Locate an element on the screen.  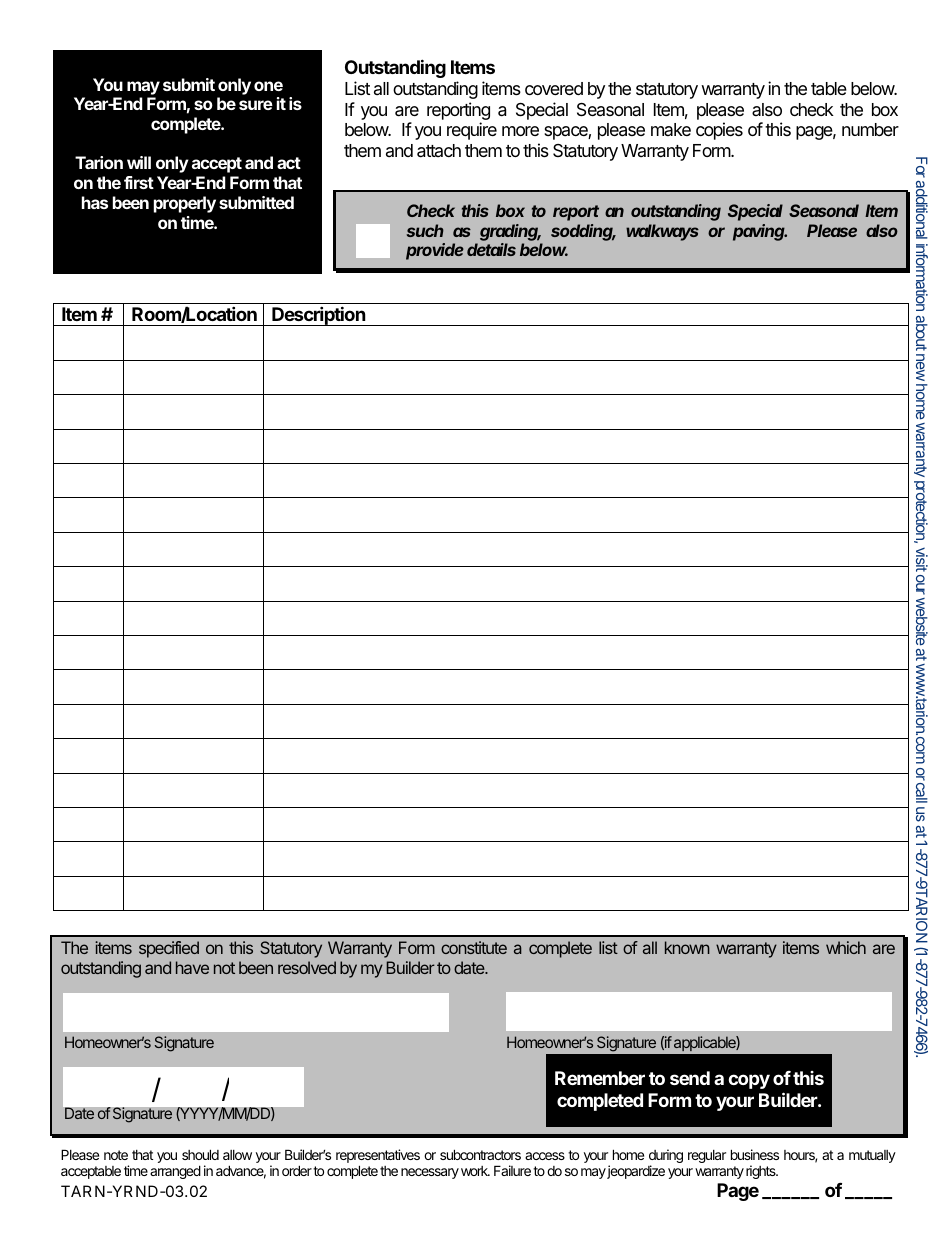
have is located at coordinates (192, 967).
